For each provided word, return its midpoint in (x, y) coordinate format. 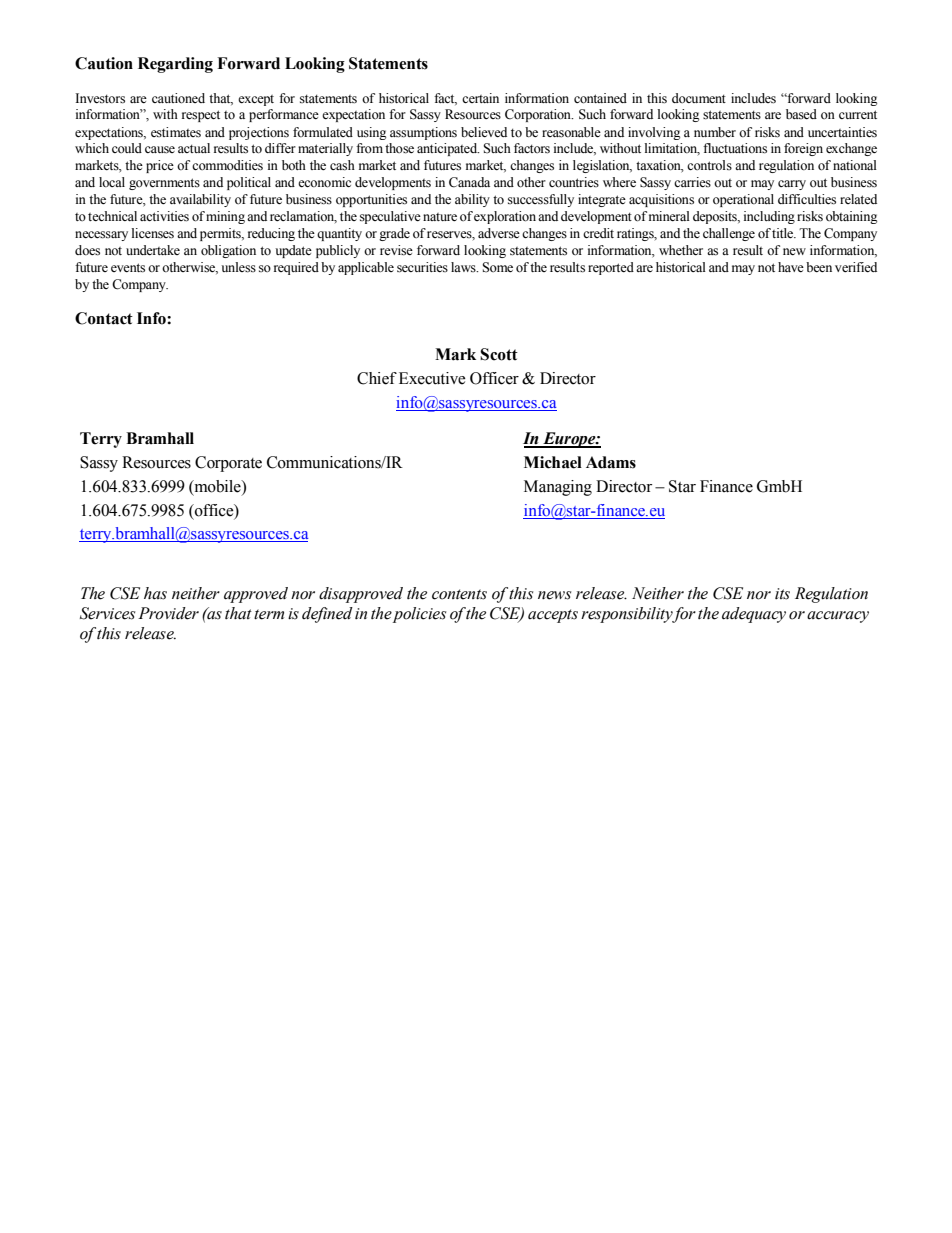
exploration (505, 217)
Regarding (175, 65)
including (769, 217)
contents (459, 594)
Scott (499, 354)
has (155, 593)
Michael (553, 462)
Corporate (228, 464)
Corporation (539, 115)
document (699, 98)
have (791, 267)
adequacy (754, 615)
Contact (104, 318)
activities (164, 216)
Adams (611, 462)
